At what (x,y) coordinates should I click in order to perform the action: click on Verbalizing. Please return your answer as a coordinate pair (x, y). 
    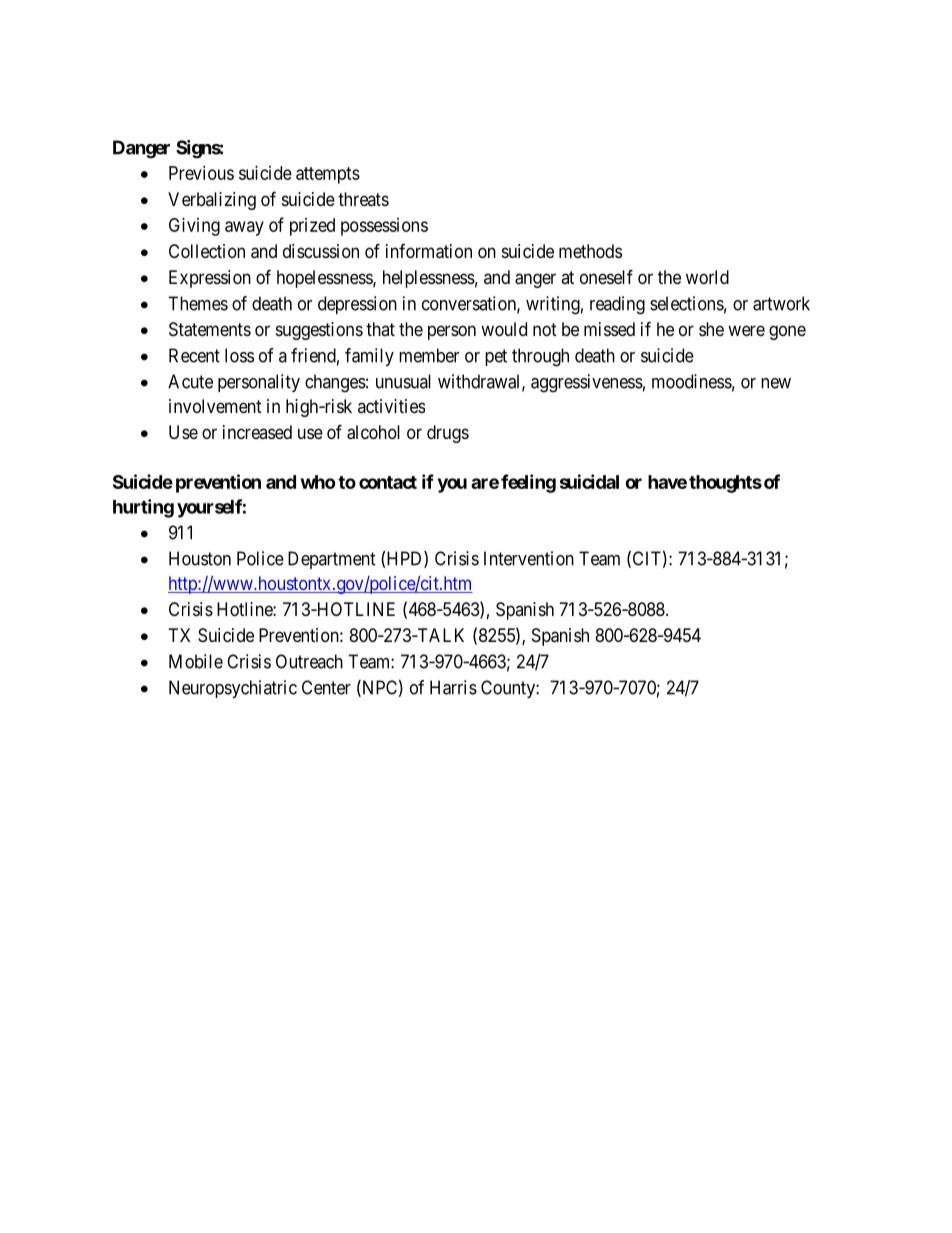
    Looking at the image, I should click on (212, 201).
